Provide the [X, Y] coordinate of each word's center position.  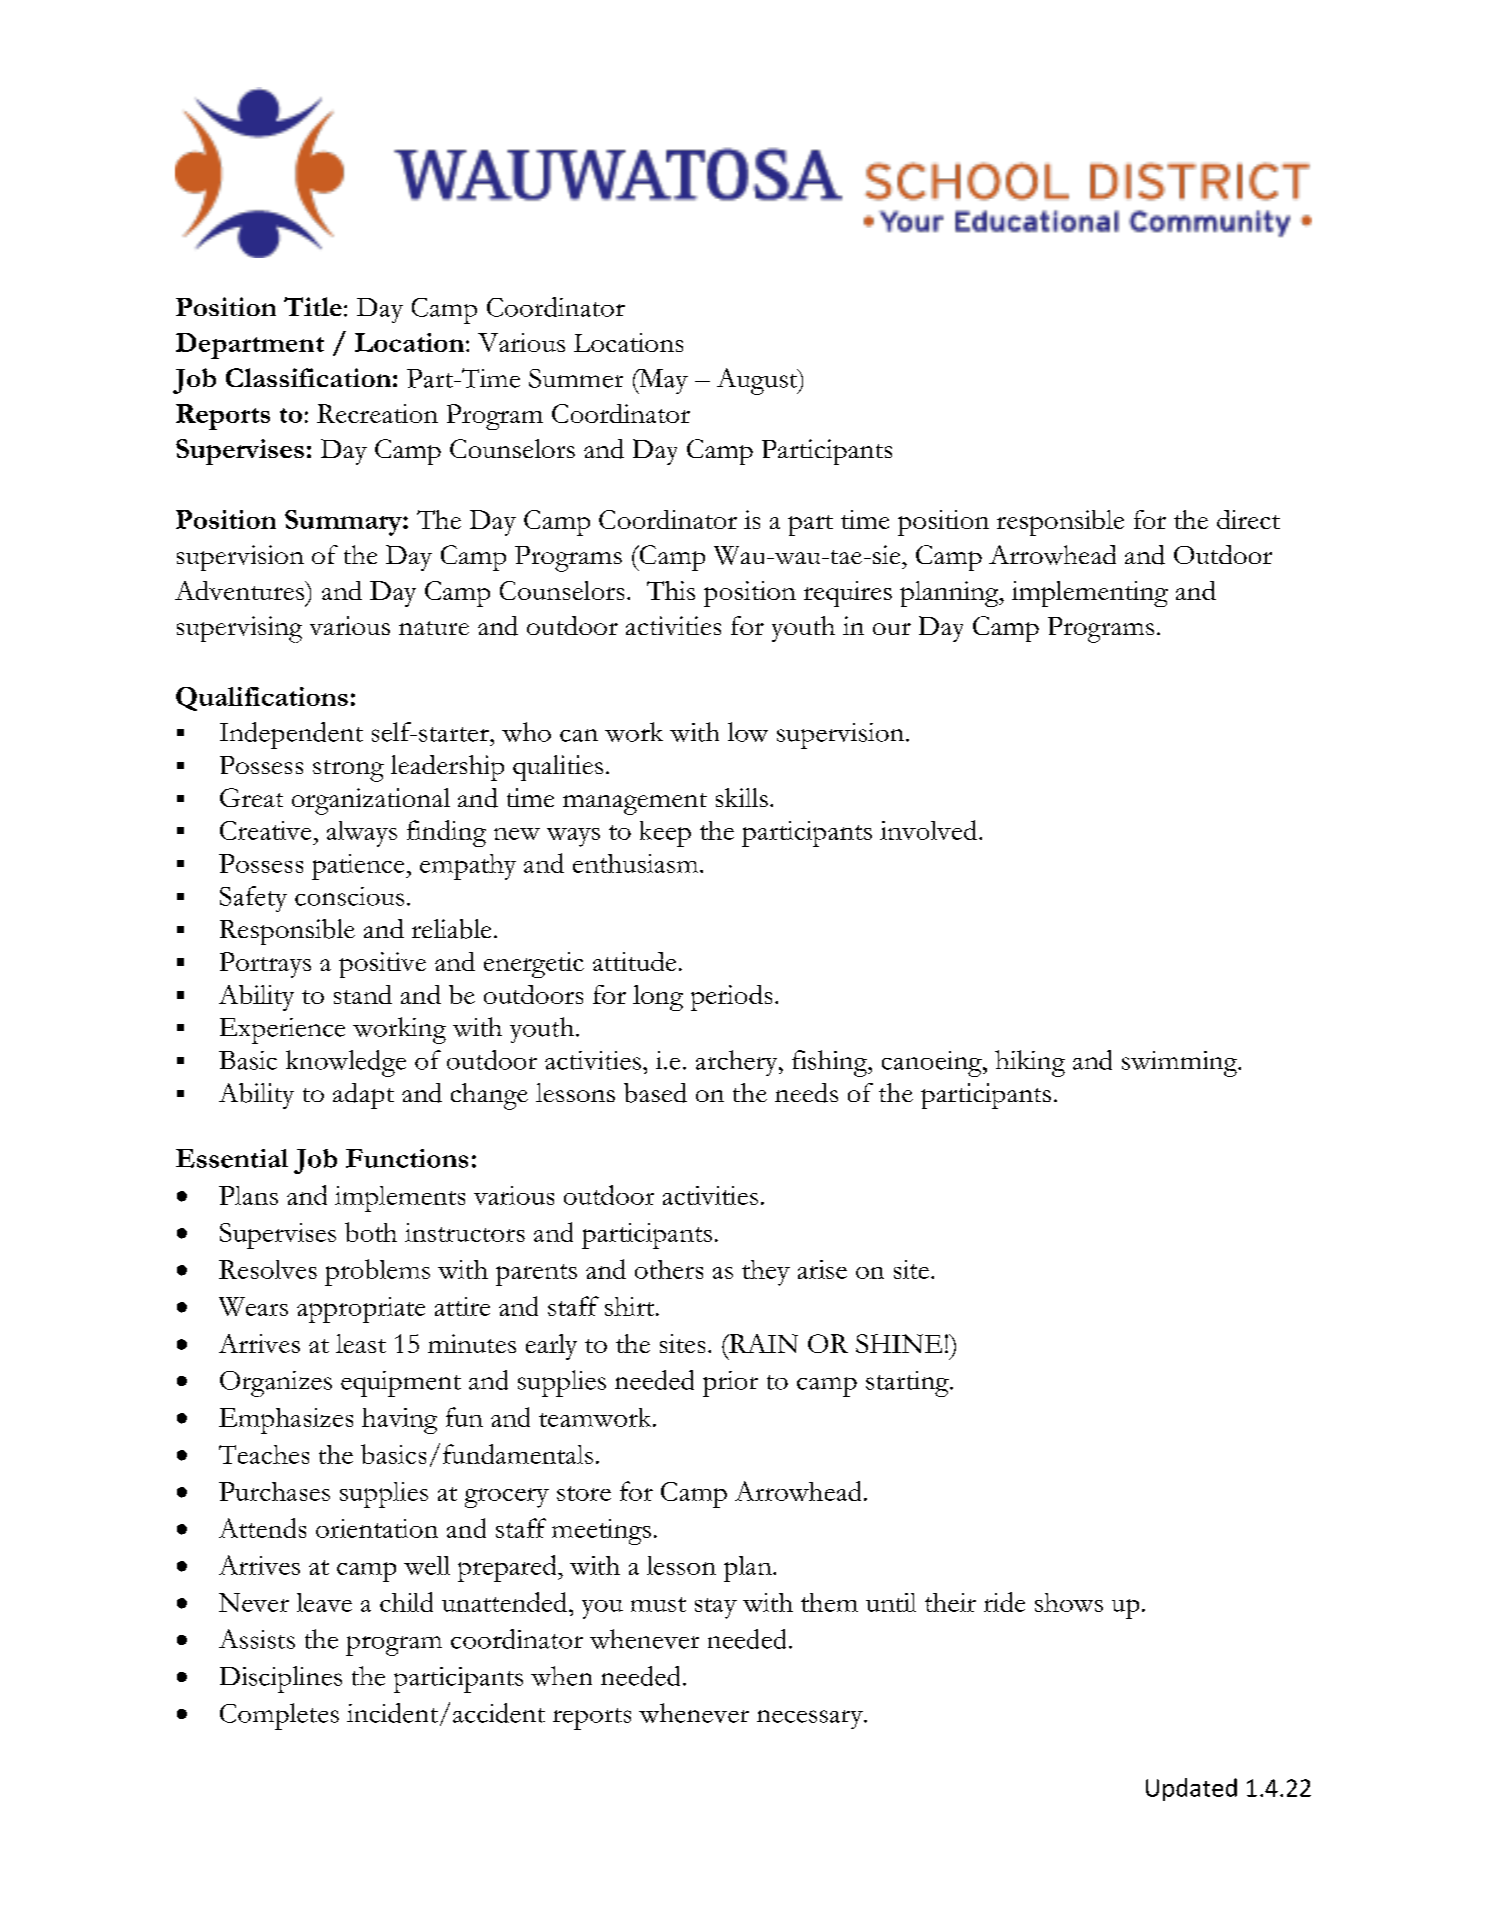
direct [1248, 519]
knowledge [346, 1063]
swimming [1181, 1064]
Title [313, 306]
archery [738, 1063]
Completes [279, 1716]
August [758, 381]
